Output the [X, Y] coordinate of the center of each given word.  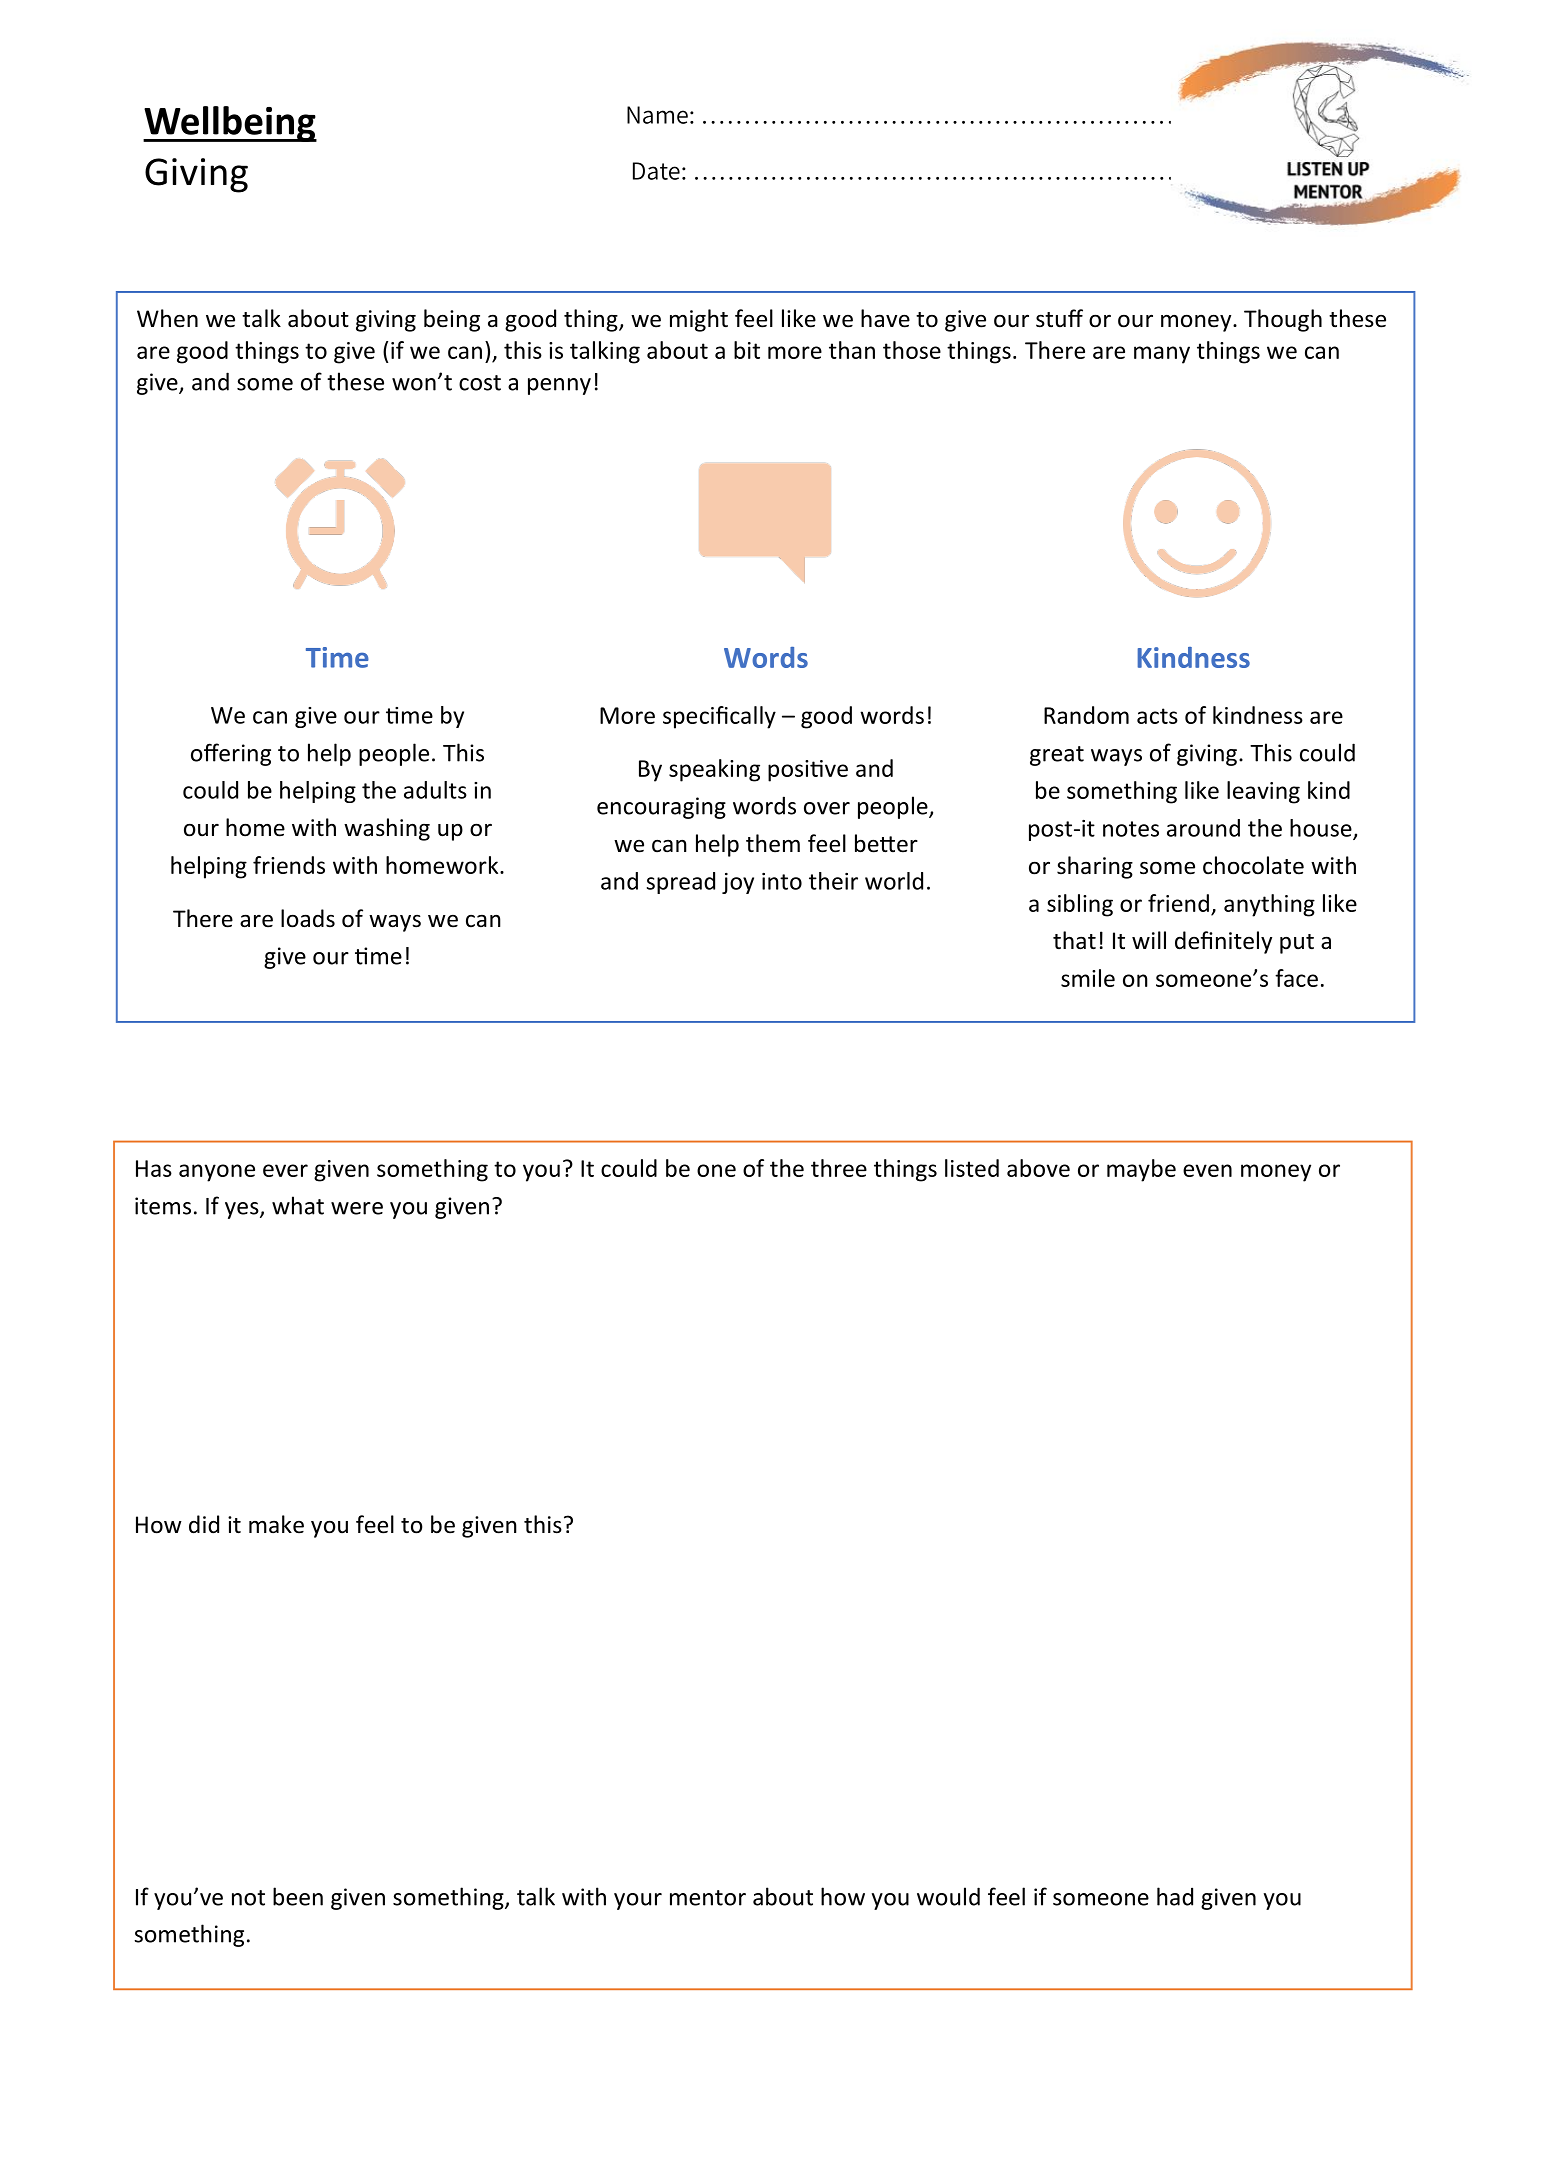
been [298, 1896]
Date [656, 171]
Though [1283, 320]
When [167, 318]
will [1149, 940]
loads [308, 918]
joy [738, 883]
